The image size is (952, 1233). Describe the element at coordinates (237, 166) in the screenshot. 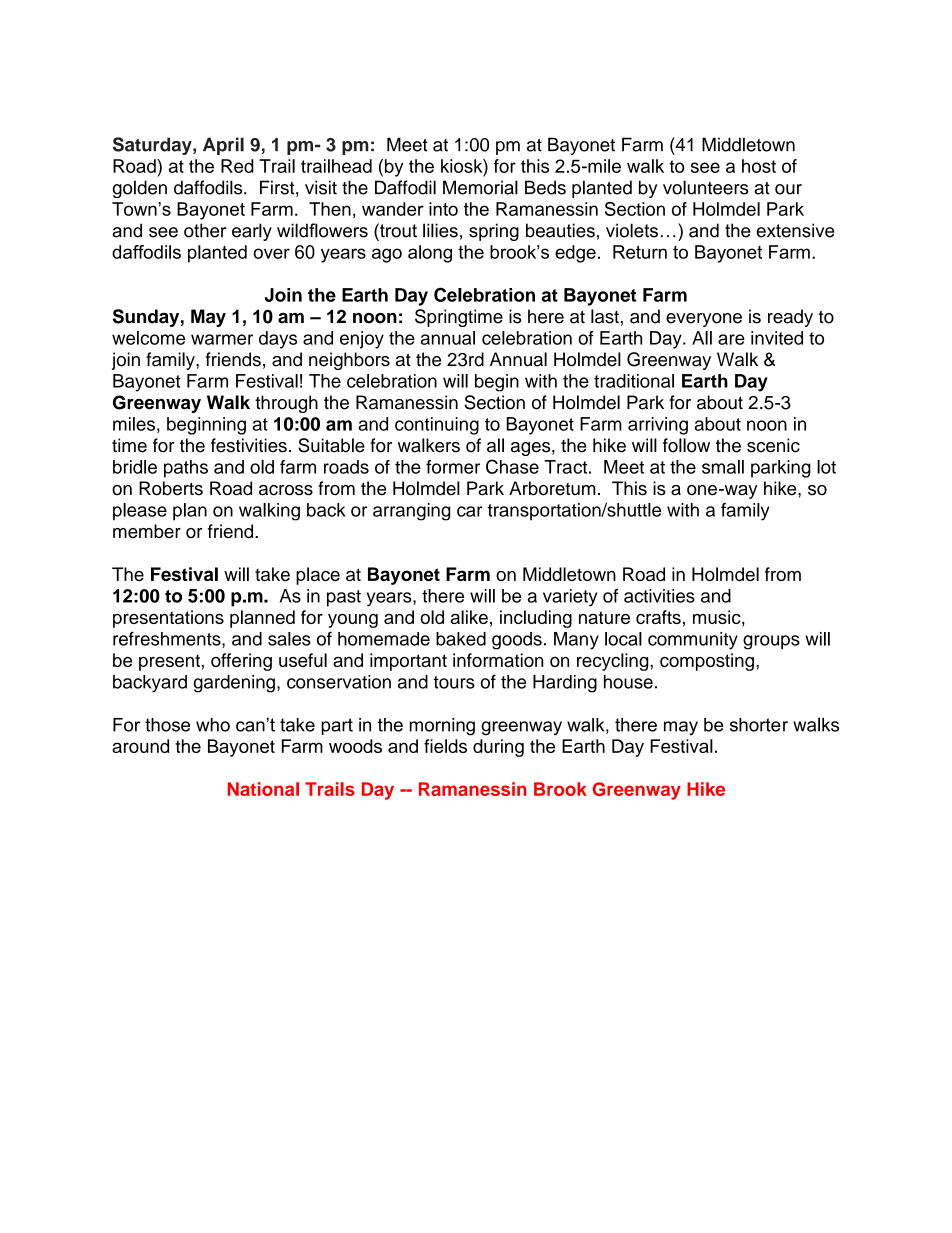

I see `Red` at that location.
